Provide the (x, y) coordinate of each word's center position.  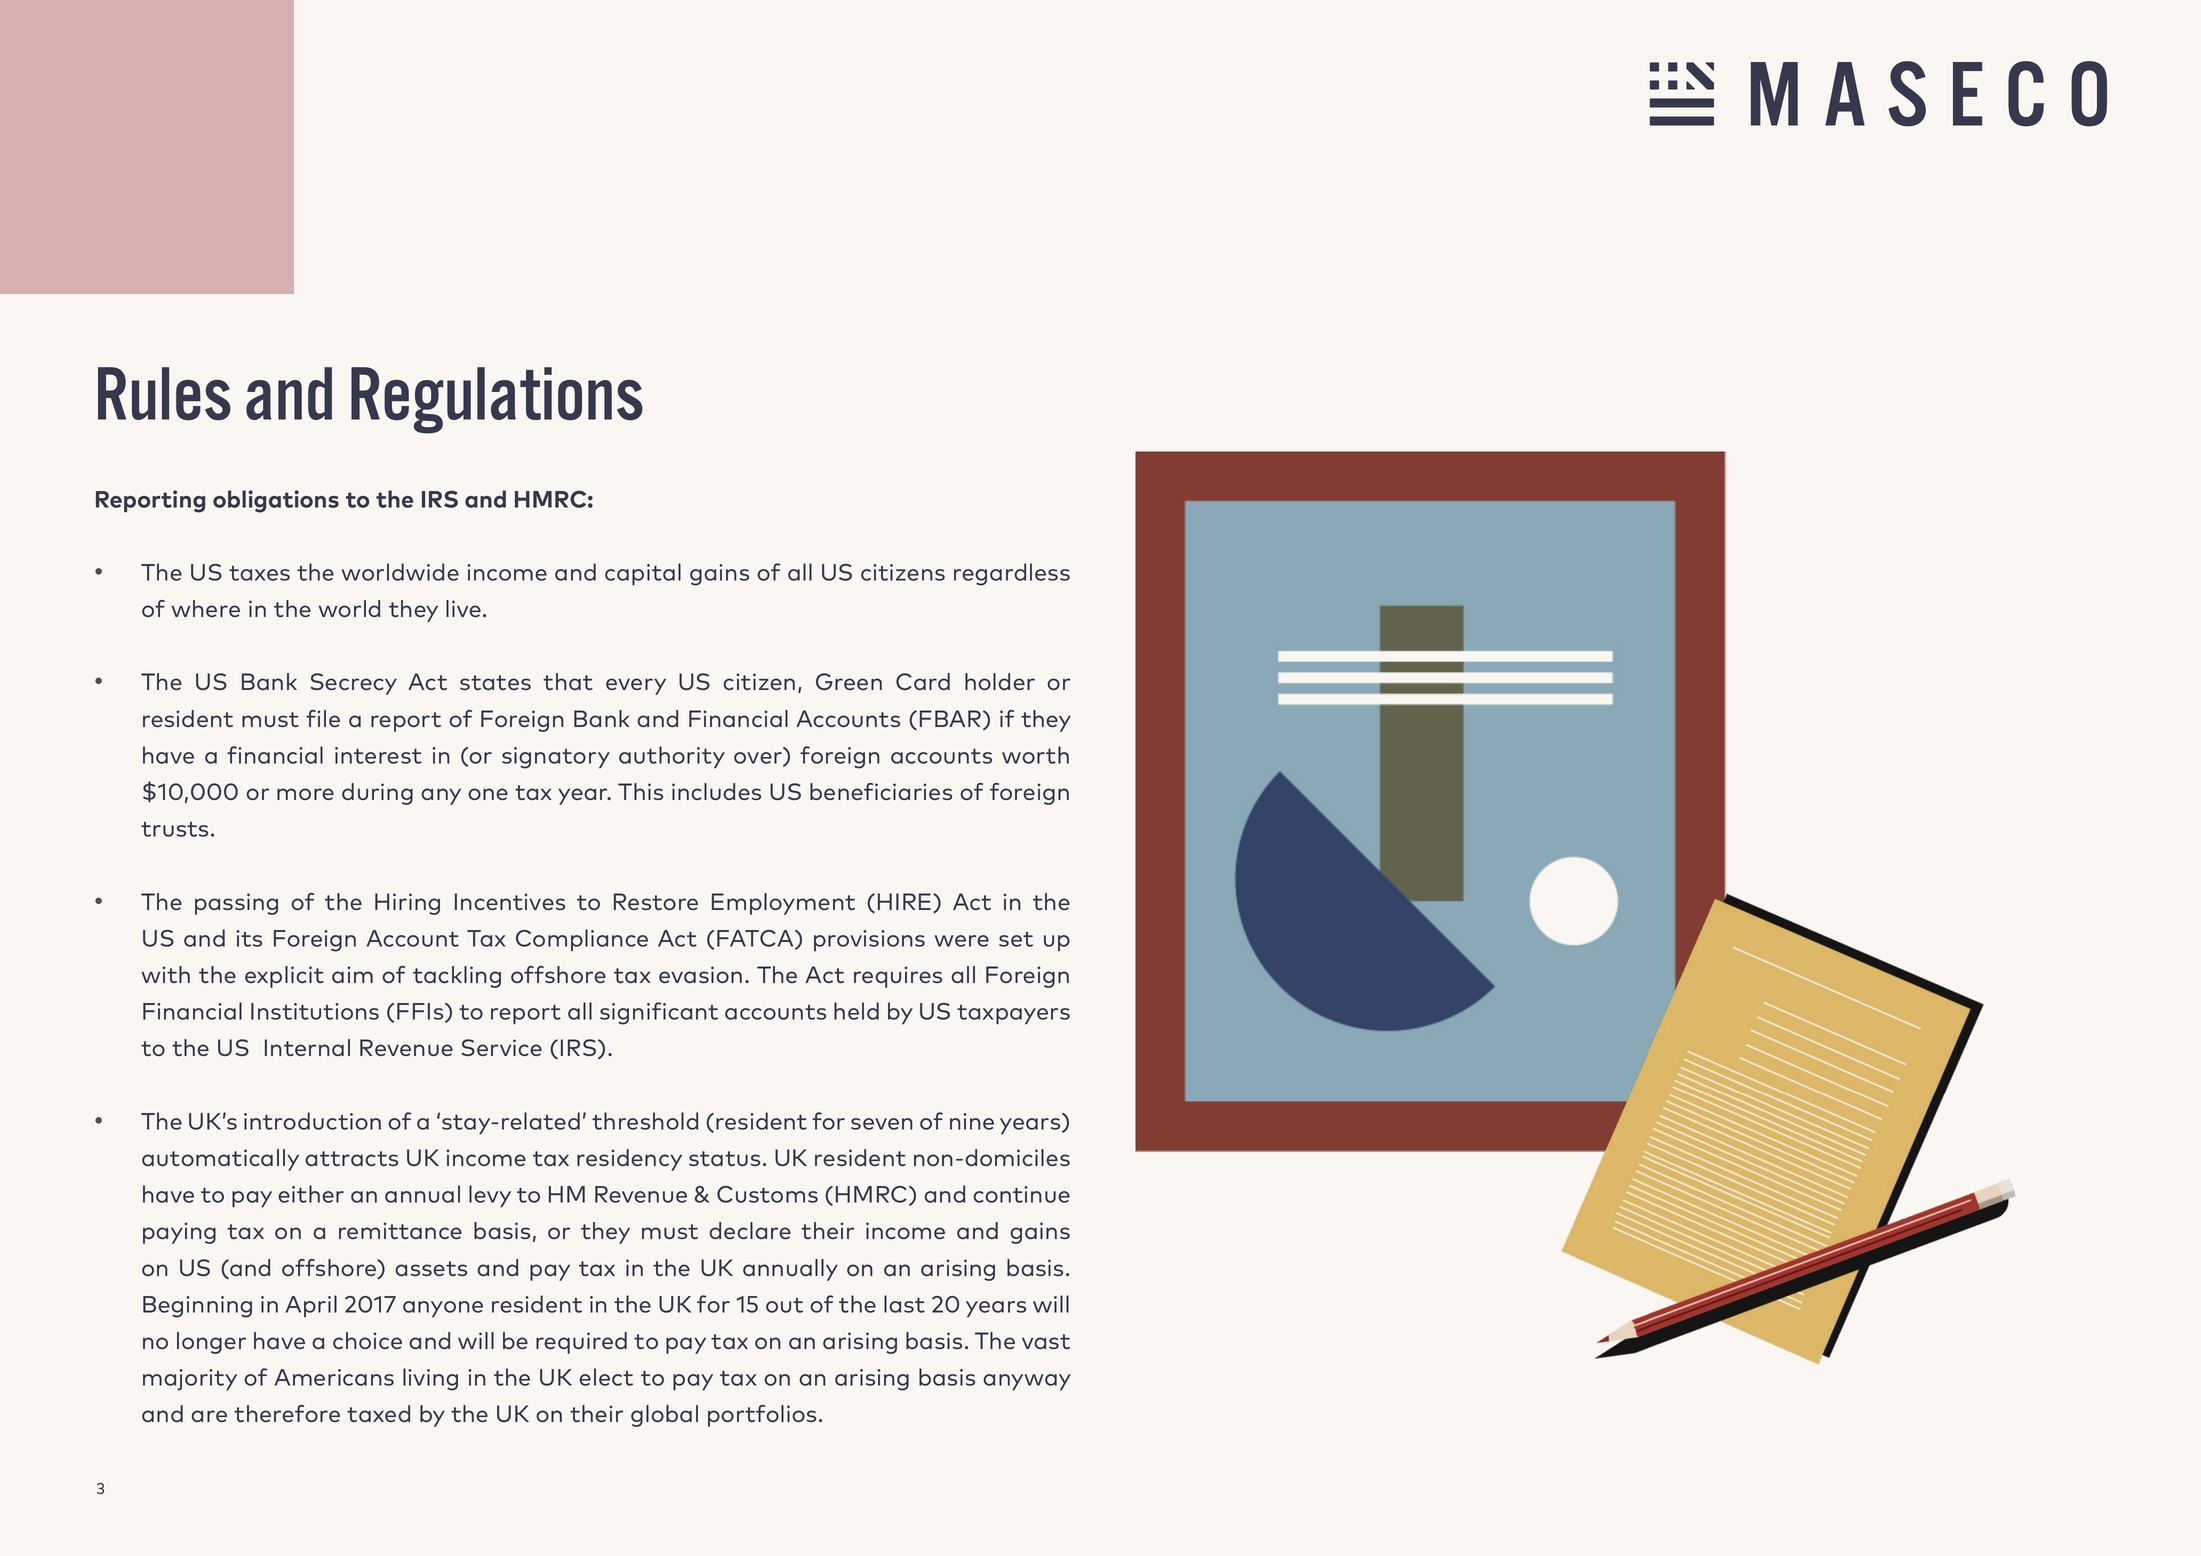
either (311, 1194)
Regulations (497, 400)
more (305, 794)
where (205, 608)
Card (923, 681)
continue (1021, 1194)
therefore (287, 1413)
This (640, 791)
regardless (1012, 574)
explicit (284, 977)
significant (659, 1013)
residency (629, 1160)
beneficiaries (881, 791)
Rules (164, 394)
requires (898, 977)
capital (643, 574)
